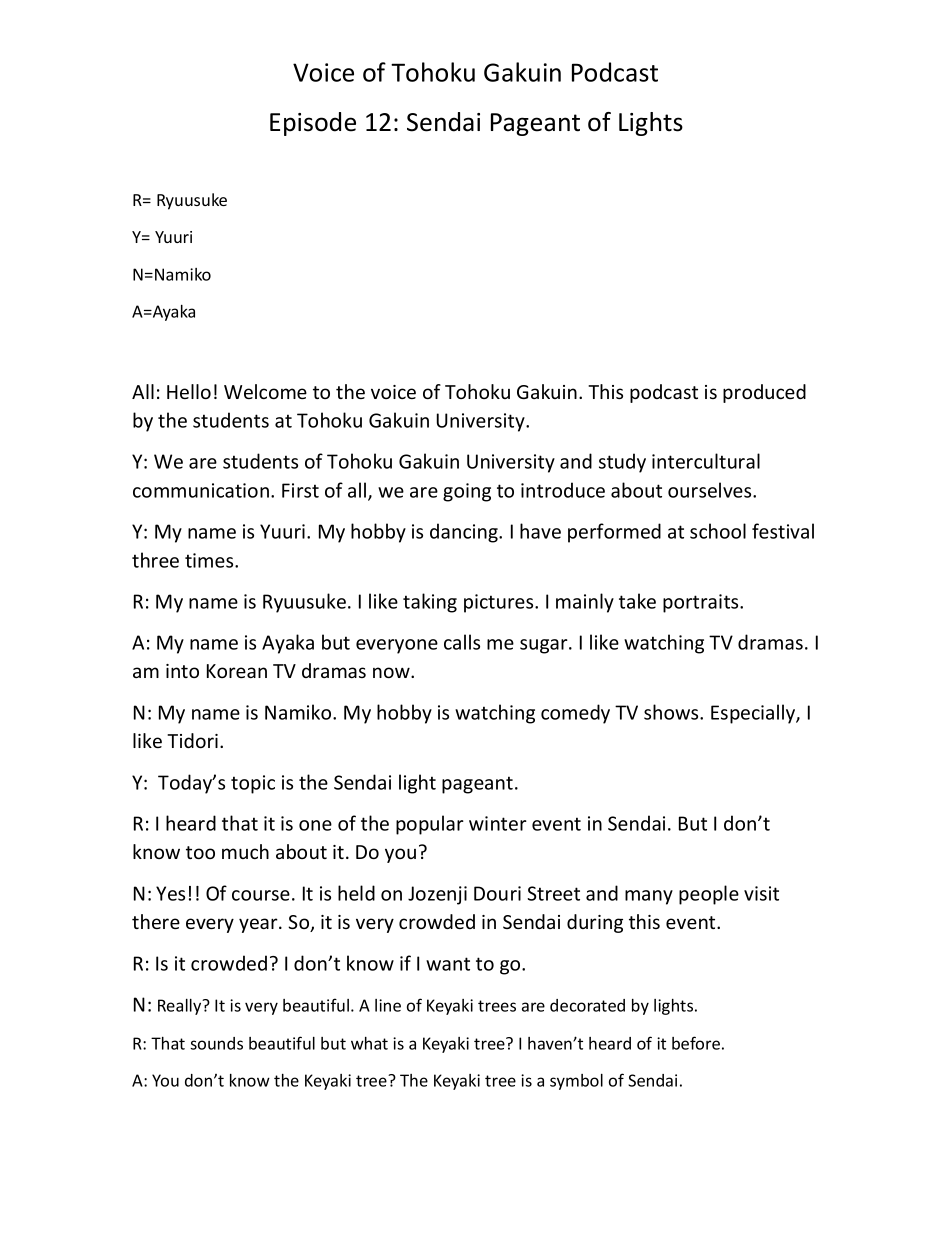  Describe the element at coordinates (216, 1043) in the page. I see `sounds` at that location.
